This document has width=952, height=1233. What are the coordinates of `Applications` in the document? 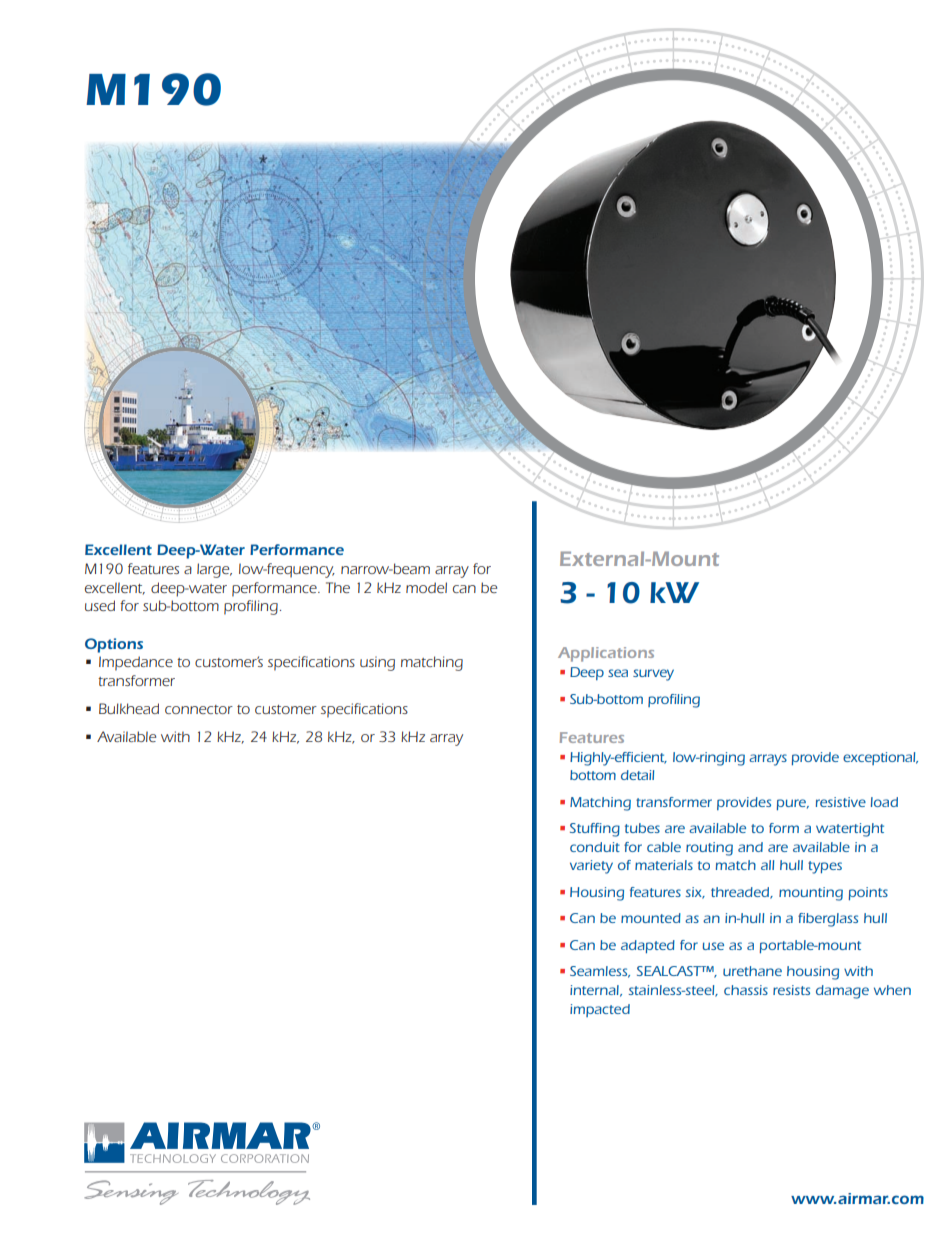 It's located at (606, 654).
